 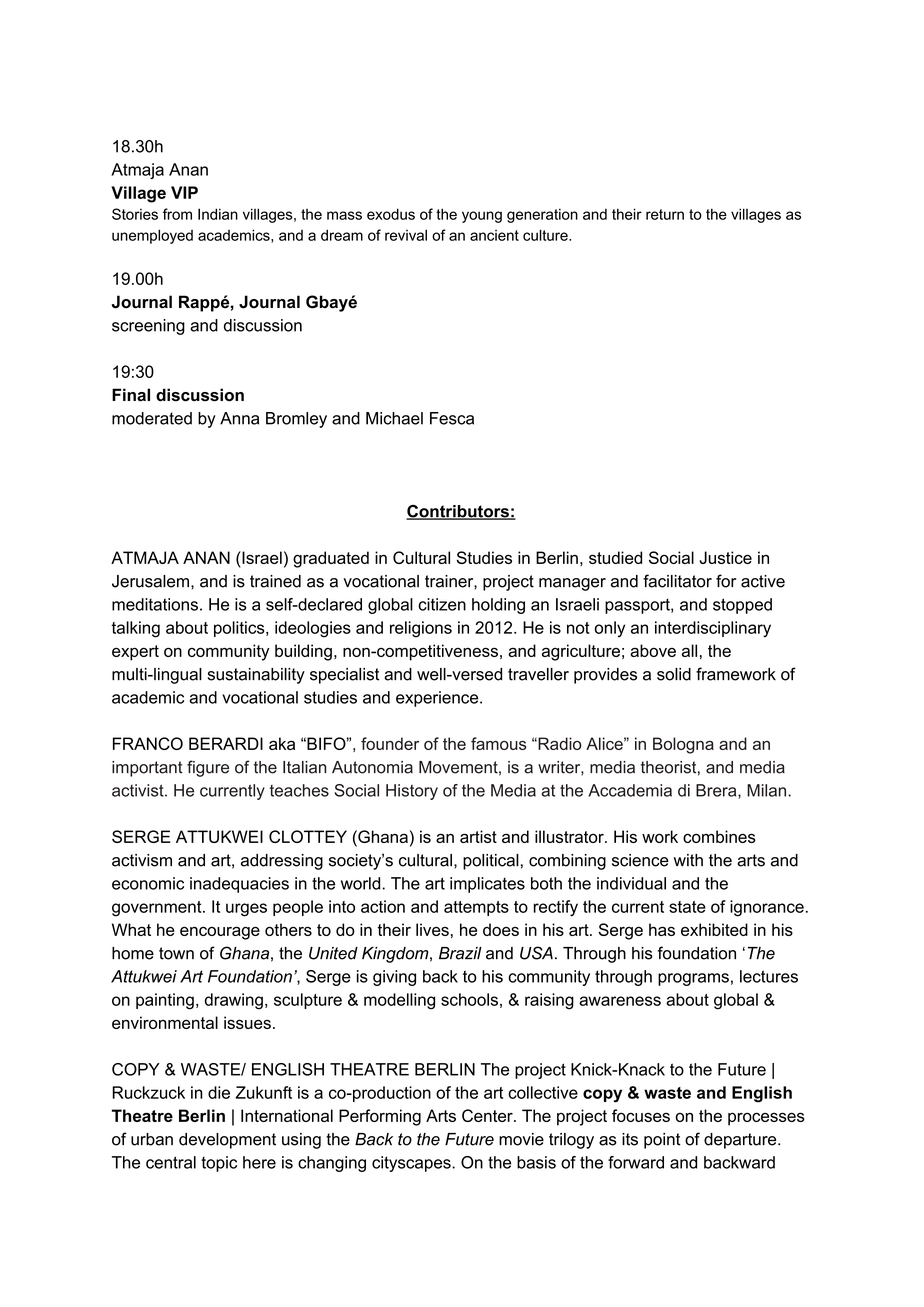 I want to click on Jerusalem, so click(x=150, y=581).
